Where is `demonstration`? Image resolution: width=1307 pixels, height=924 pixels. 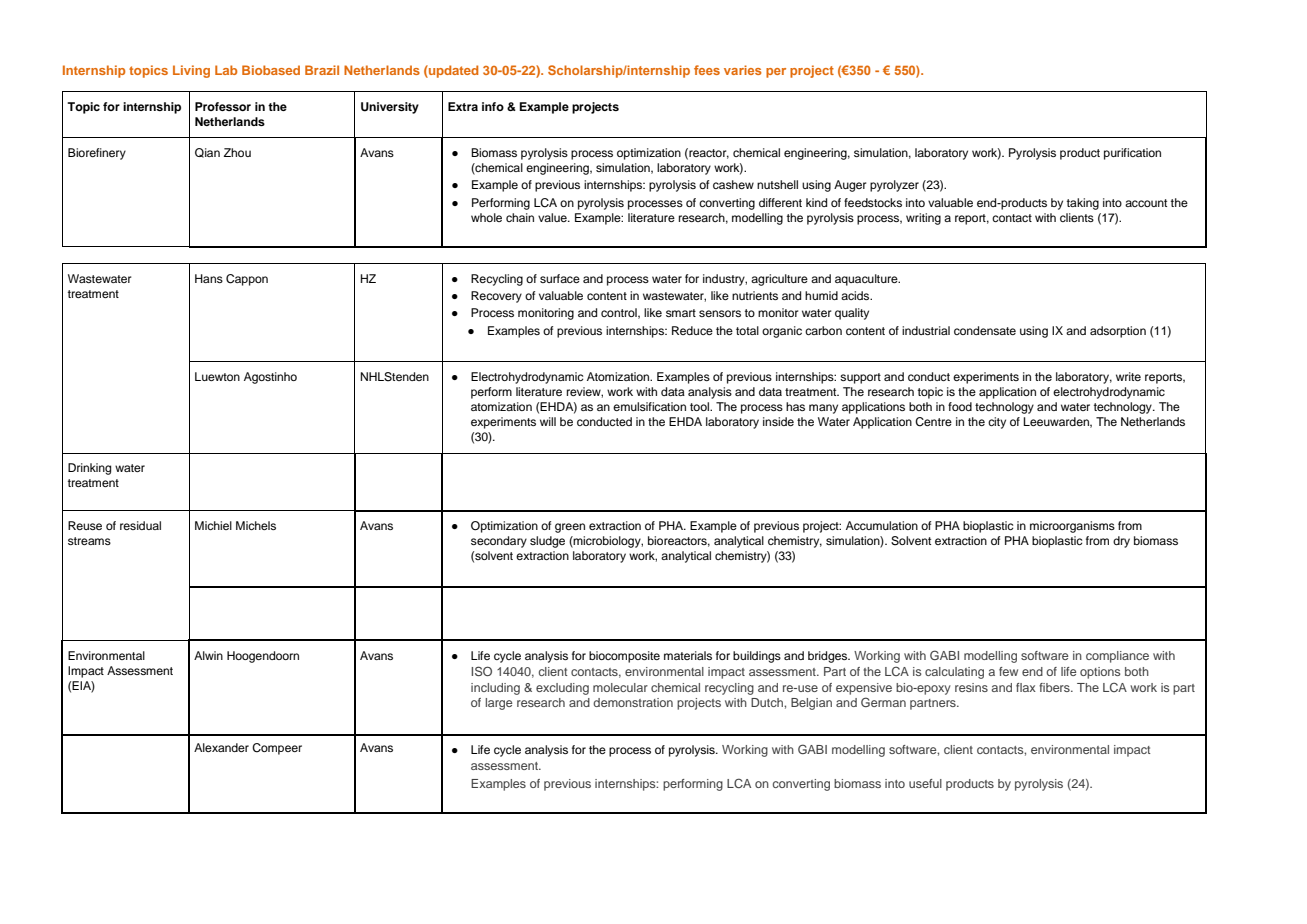 demonstration is located at coordinates (633, 702).
